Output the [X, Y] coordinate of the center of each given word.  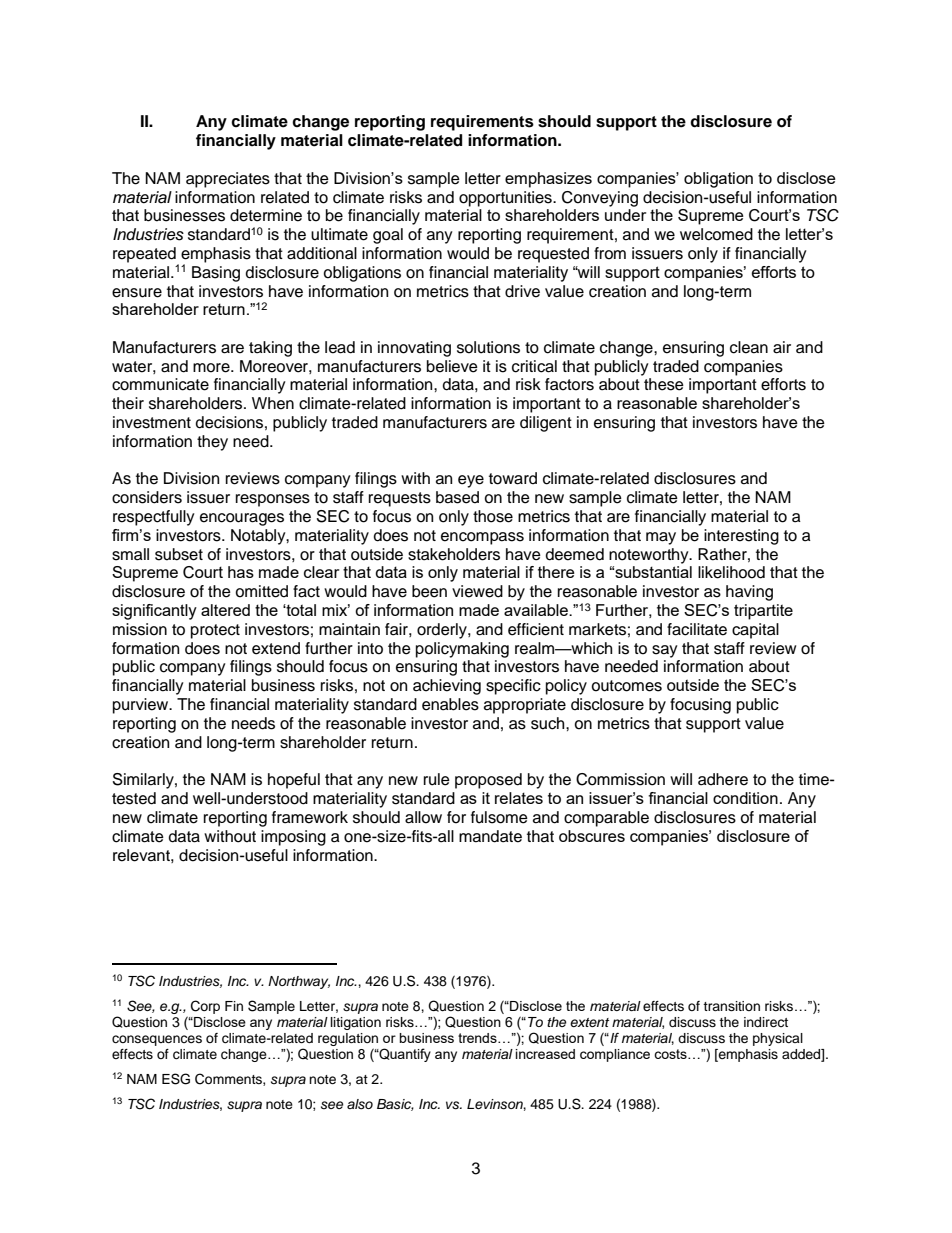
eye [471, 481]
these [664, 384]
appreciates [228, 180]
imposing [293, 838]
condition [745, 798]
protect [215, 631]
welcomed [716, 234]
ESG [176, 1079]
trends [478, 1038]
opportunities [506, 199]
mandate [490, 836]
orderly [443, 631]
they [212, 443]
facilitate [697, 629]
